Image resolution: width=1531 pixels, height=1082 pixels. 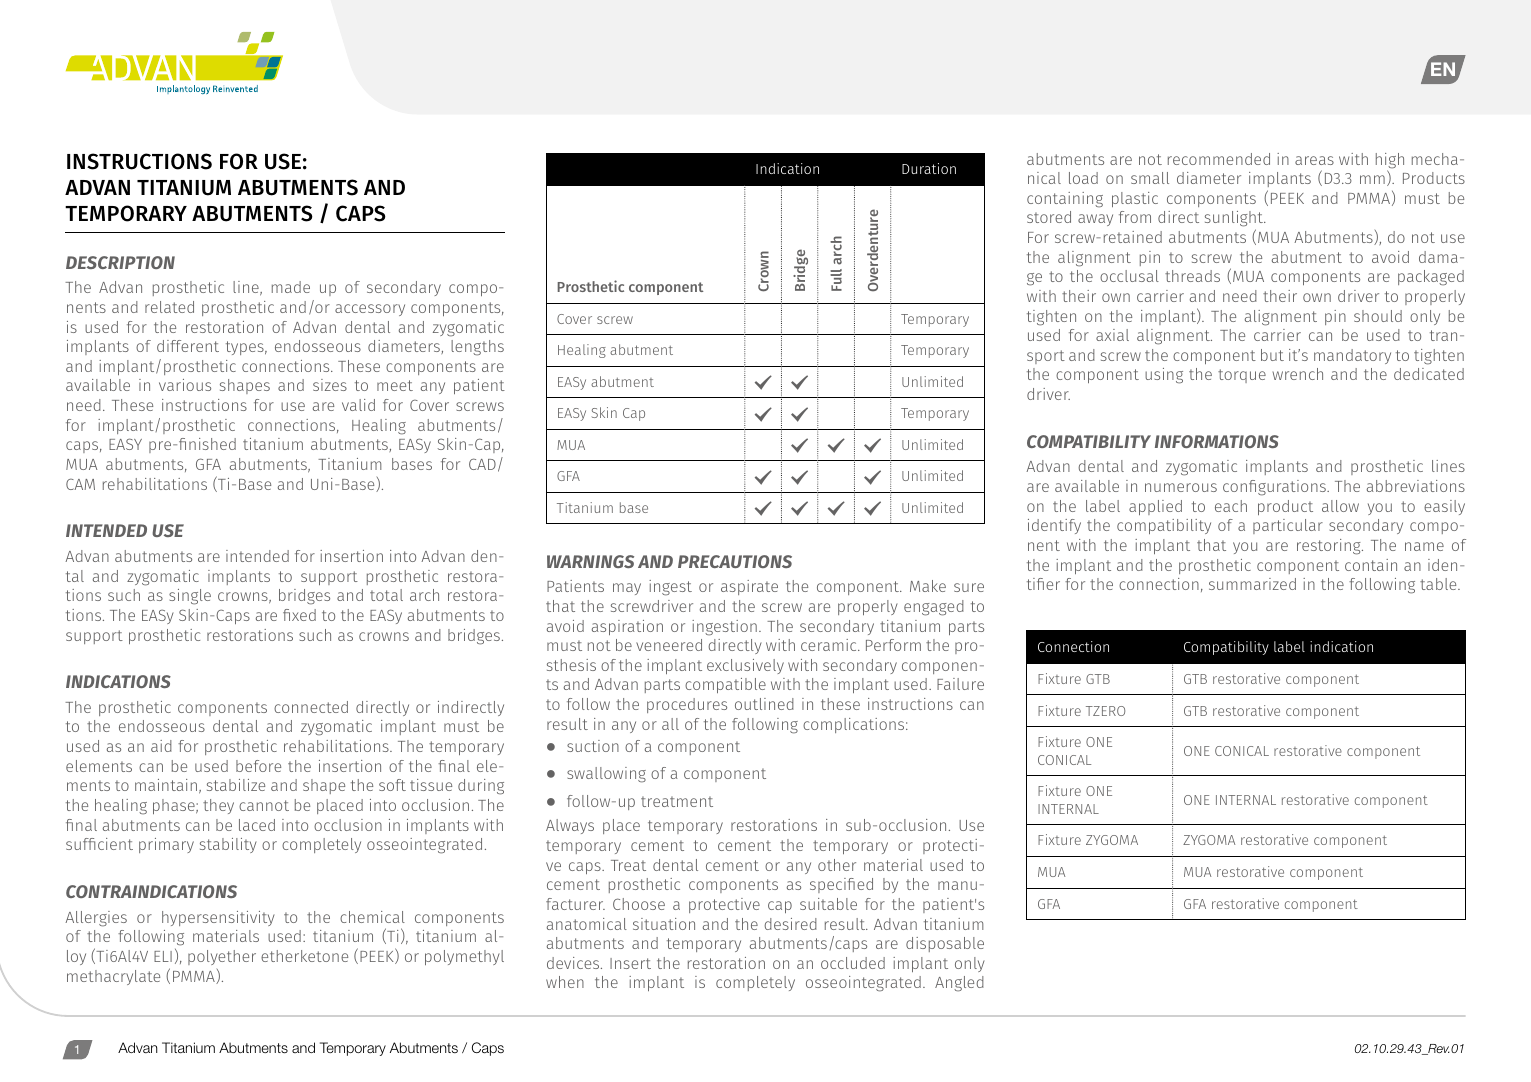 What do you see at coordinates (749, 587) in the screenshot?
I see `aspirate` at bounding box center [749, 587].
